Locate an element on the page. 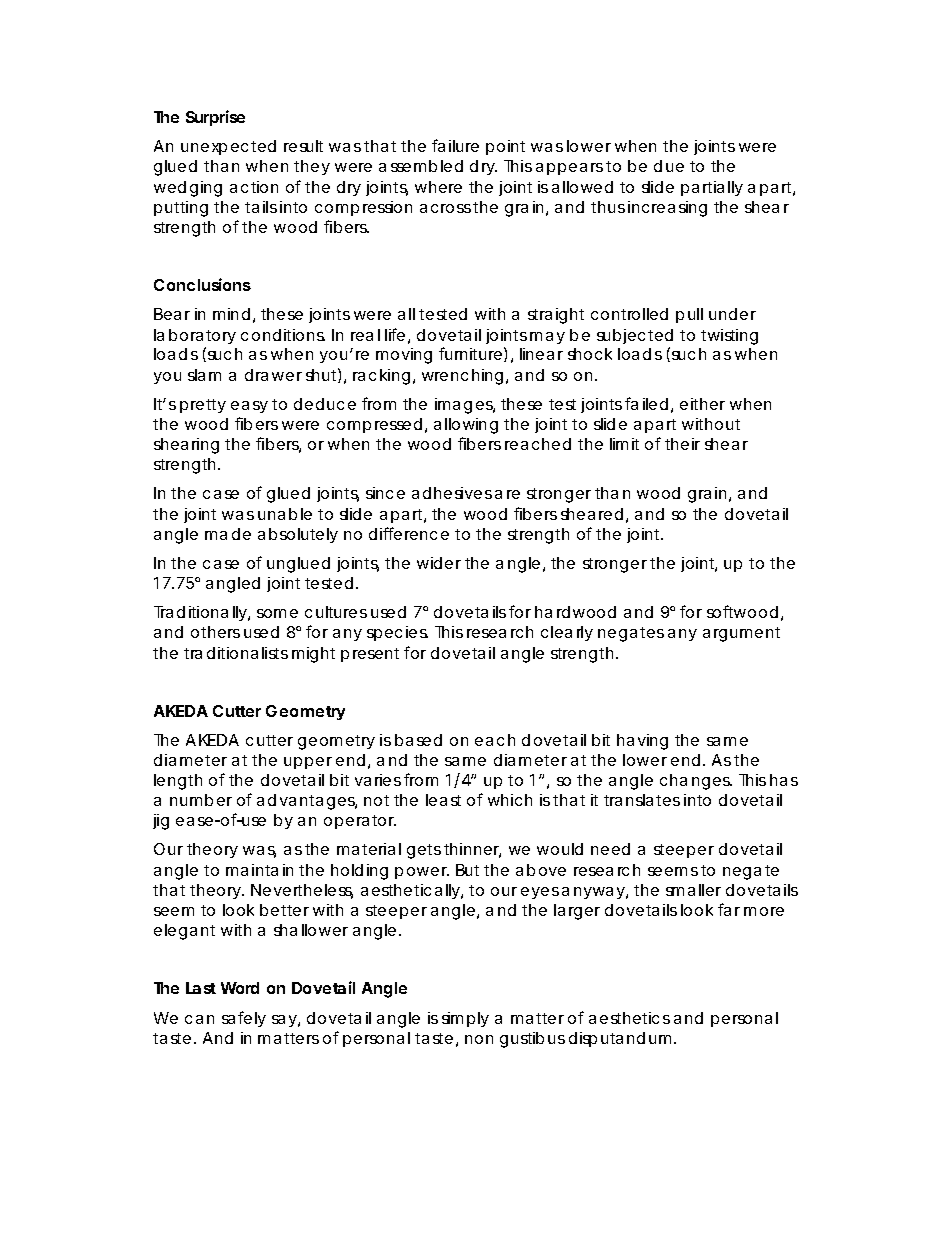  failure is located at coordinates (455, 145).
